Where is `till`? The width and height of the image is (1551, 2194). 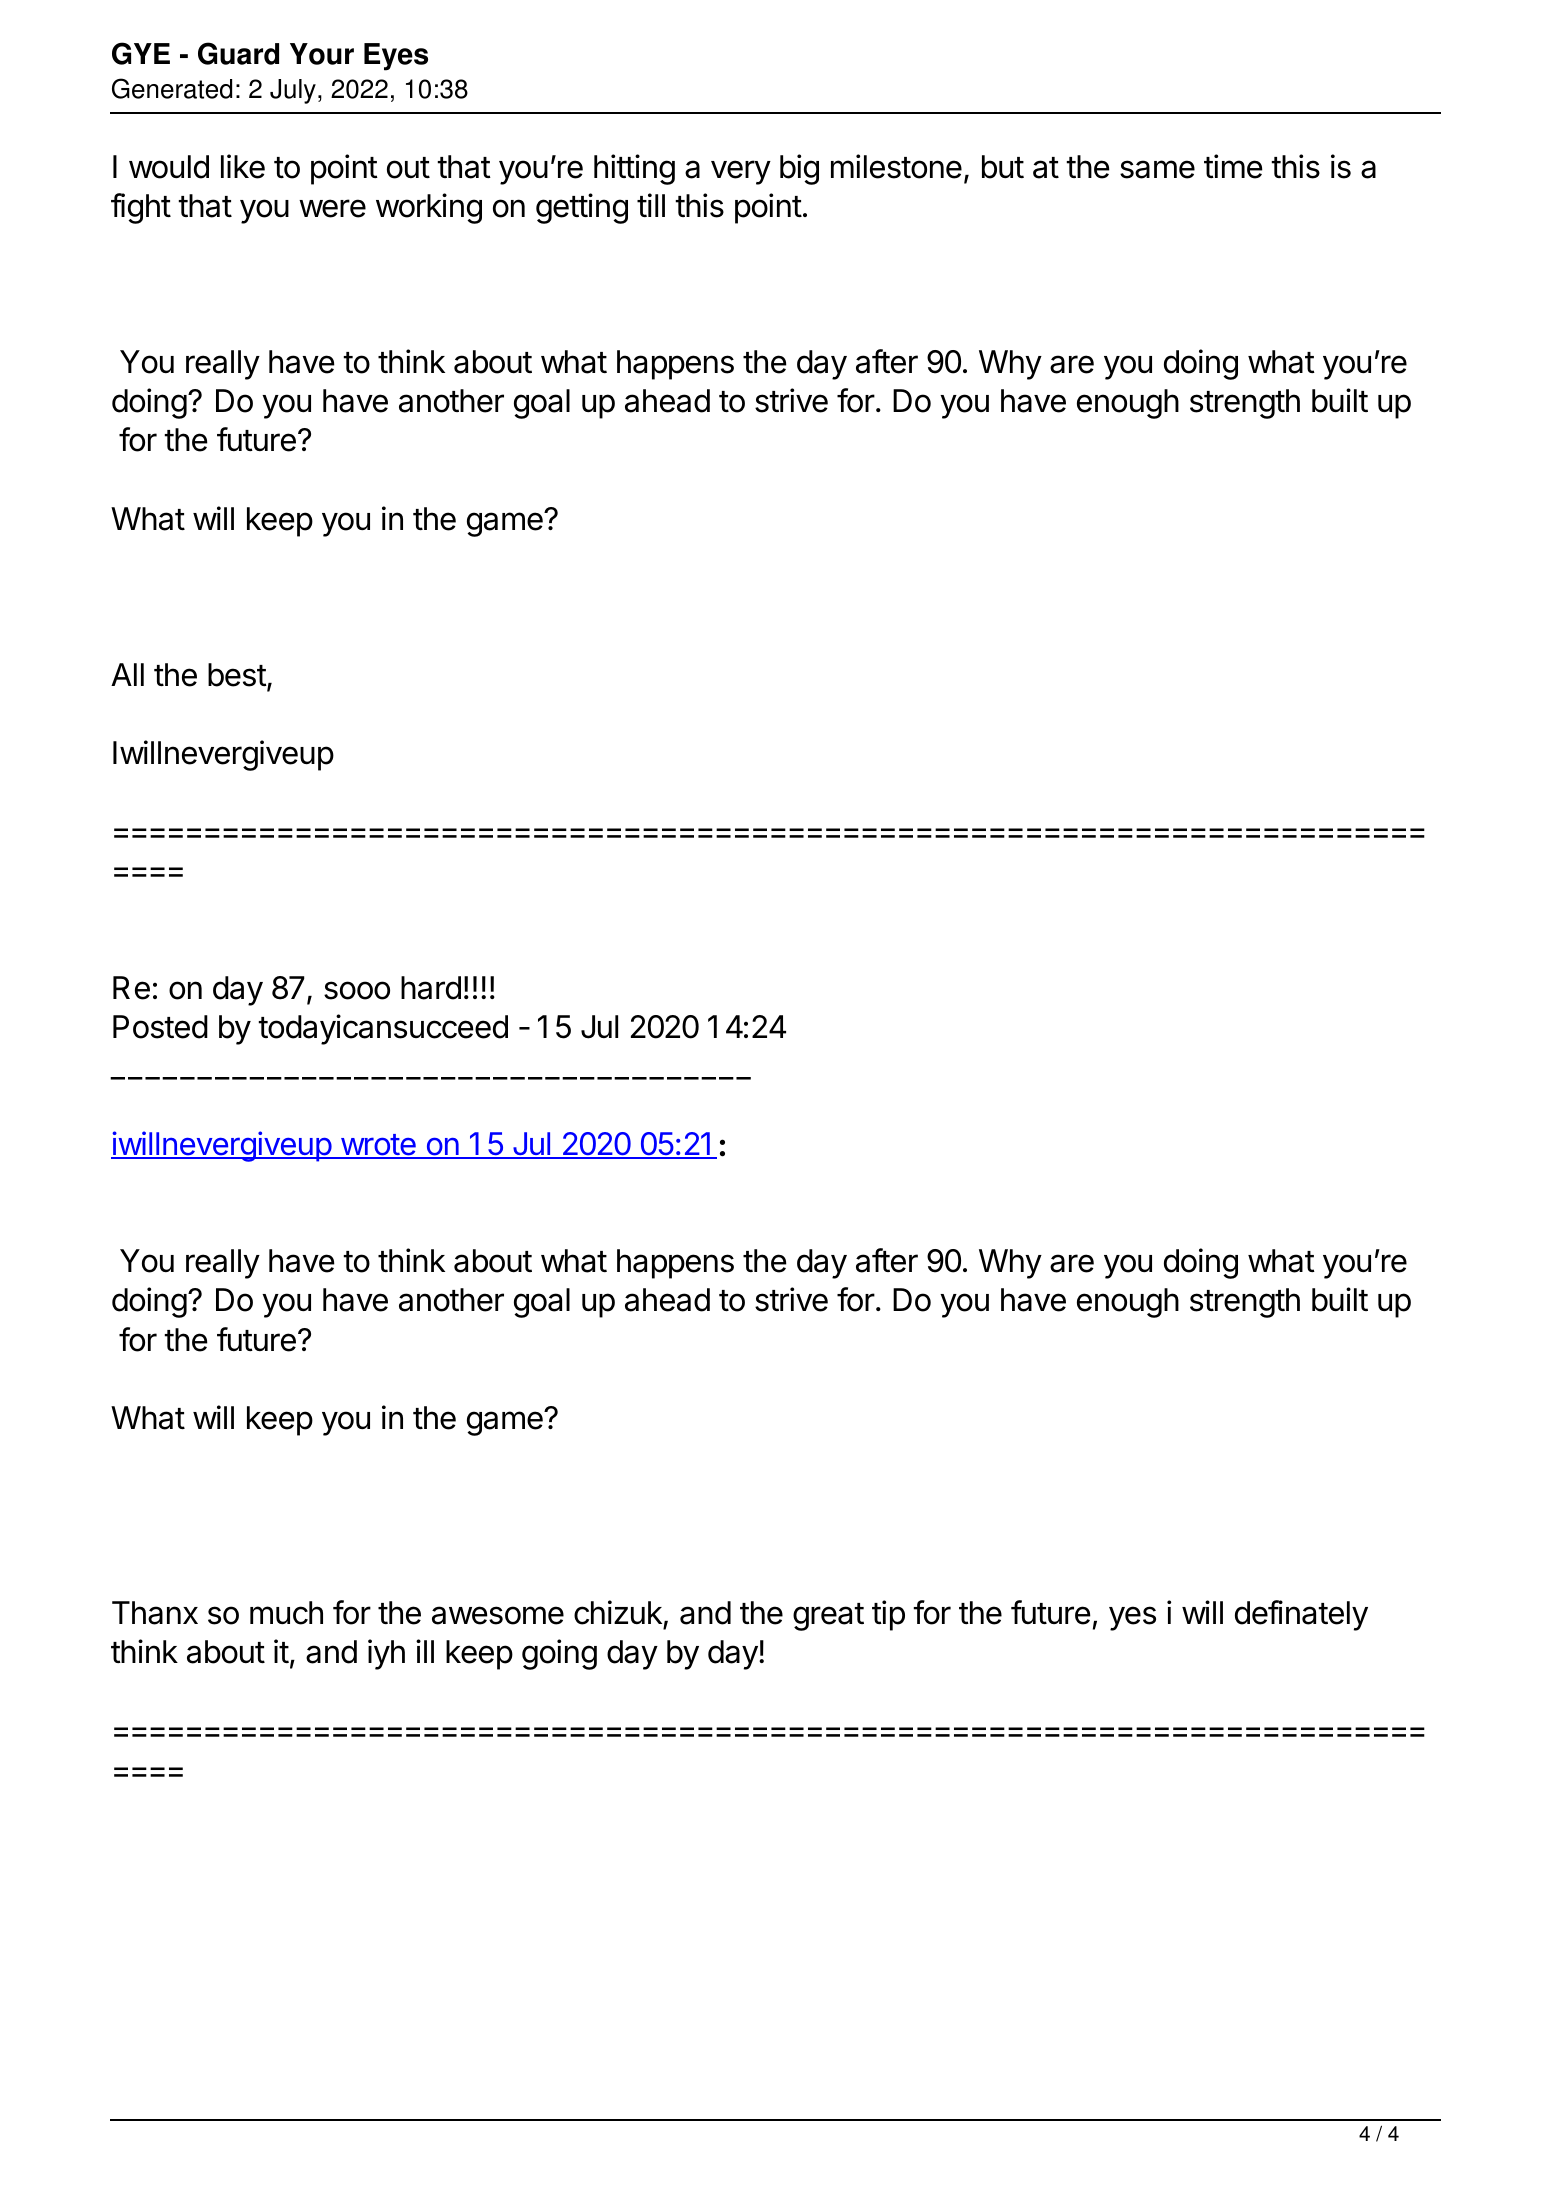
till is located at coordinates (651, 205).
